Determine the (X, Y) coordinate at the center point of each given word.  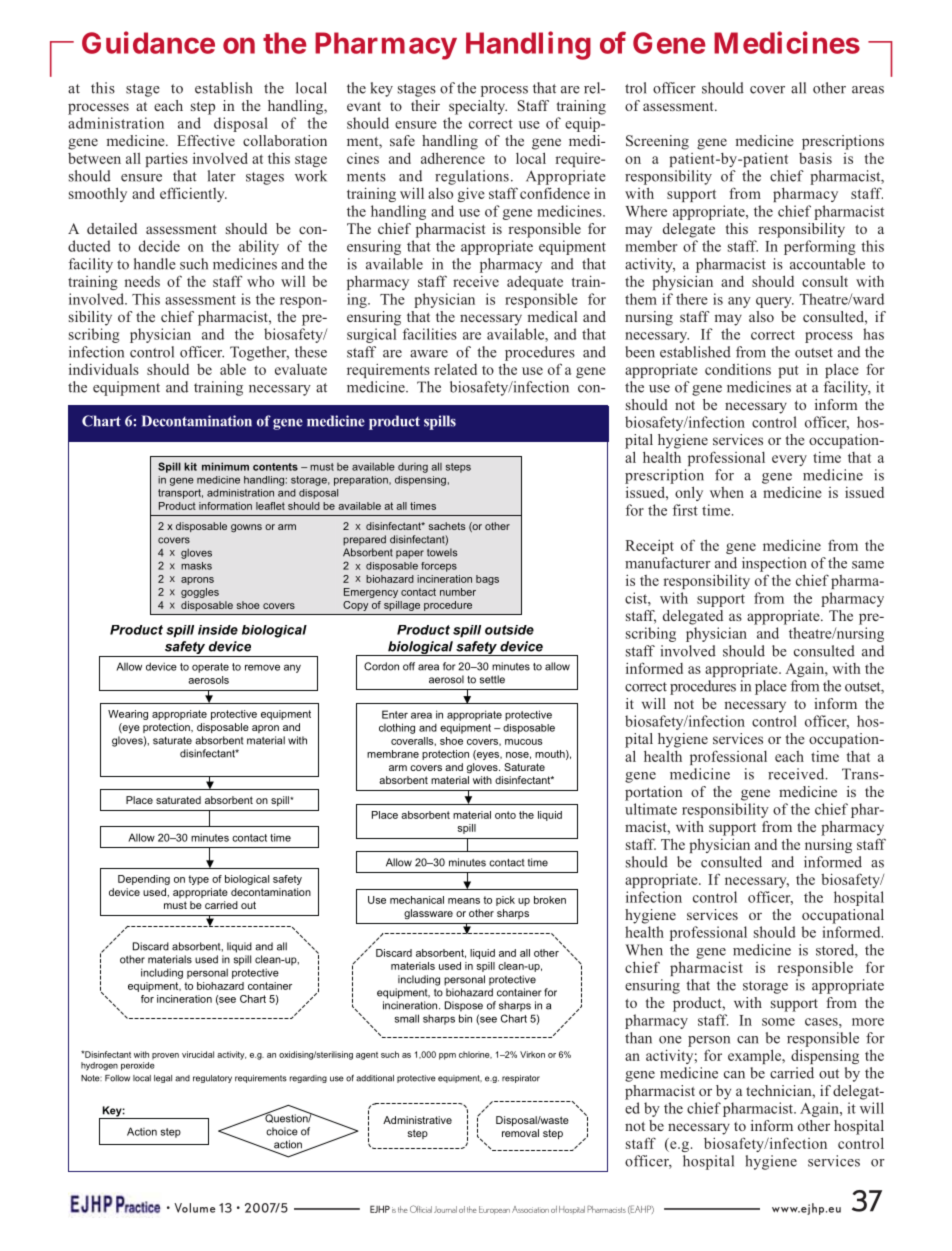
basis (815, 158)
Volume (195, 1208)
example (756, 1056)
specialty (478, 107)
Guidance (148, 42)
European (494, 1210)
